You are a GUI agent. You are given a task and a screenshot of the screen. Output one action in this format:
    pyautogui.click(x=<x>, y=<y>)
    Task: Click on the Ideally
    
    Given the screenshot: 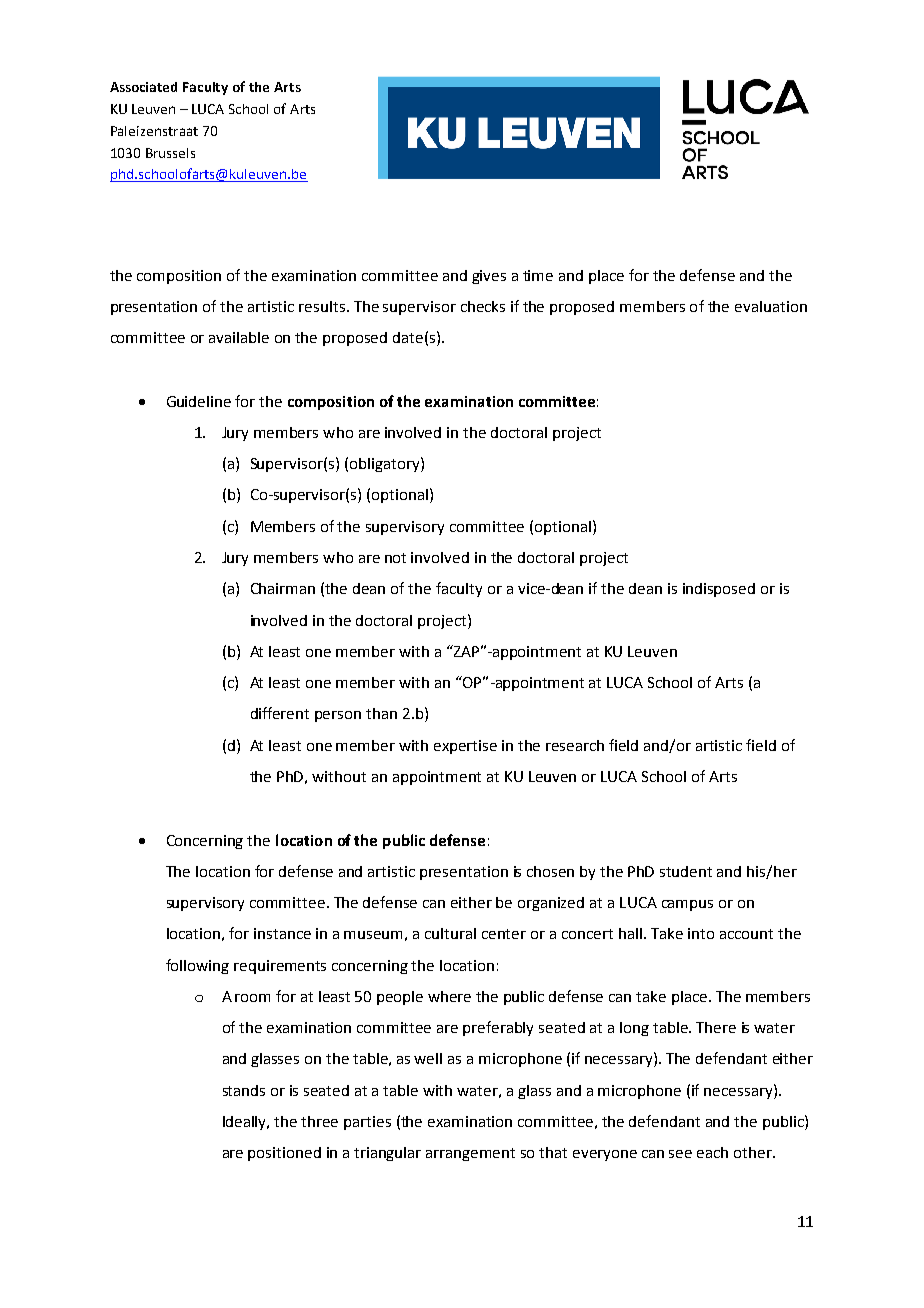 What is the action you would take?
    pyautogui.click(x=246, y=1123)
